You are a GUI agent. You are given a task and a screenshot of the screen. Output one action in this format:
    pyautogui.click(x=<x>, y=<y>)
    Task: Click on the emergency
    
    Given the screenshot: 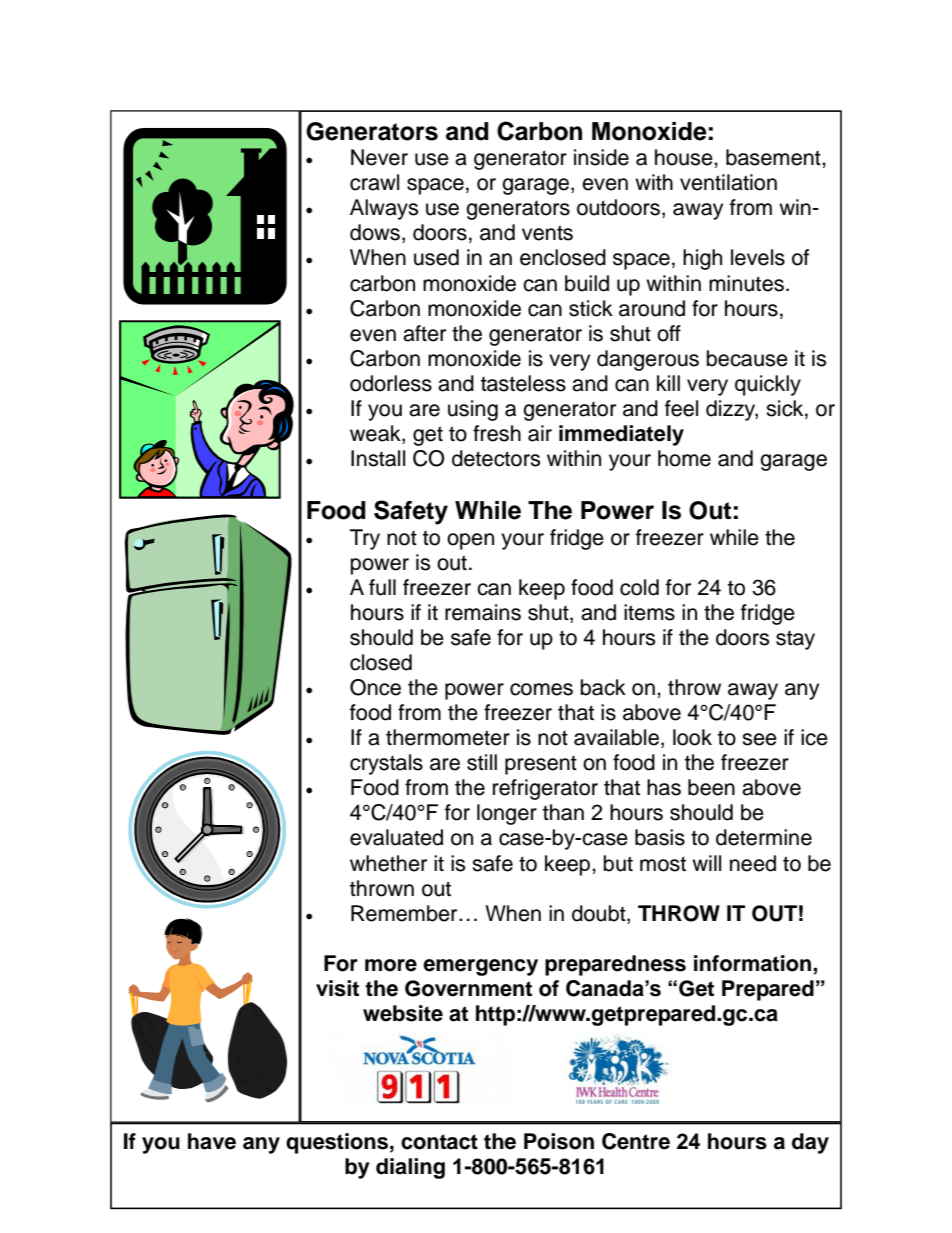 What is the action you would take?
    pyautogui.click(x=480, y=967)
